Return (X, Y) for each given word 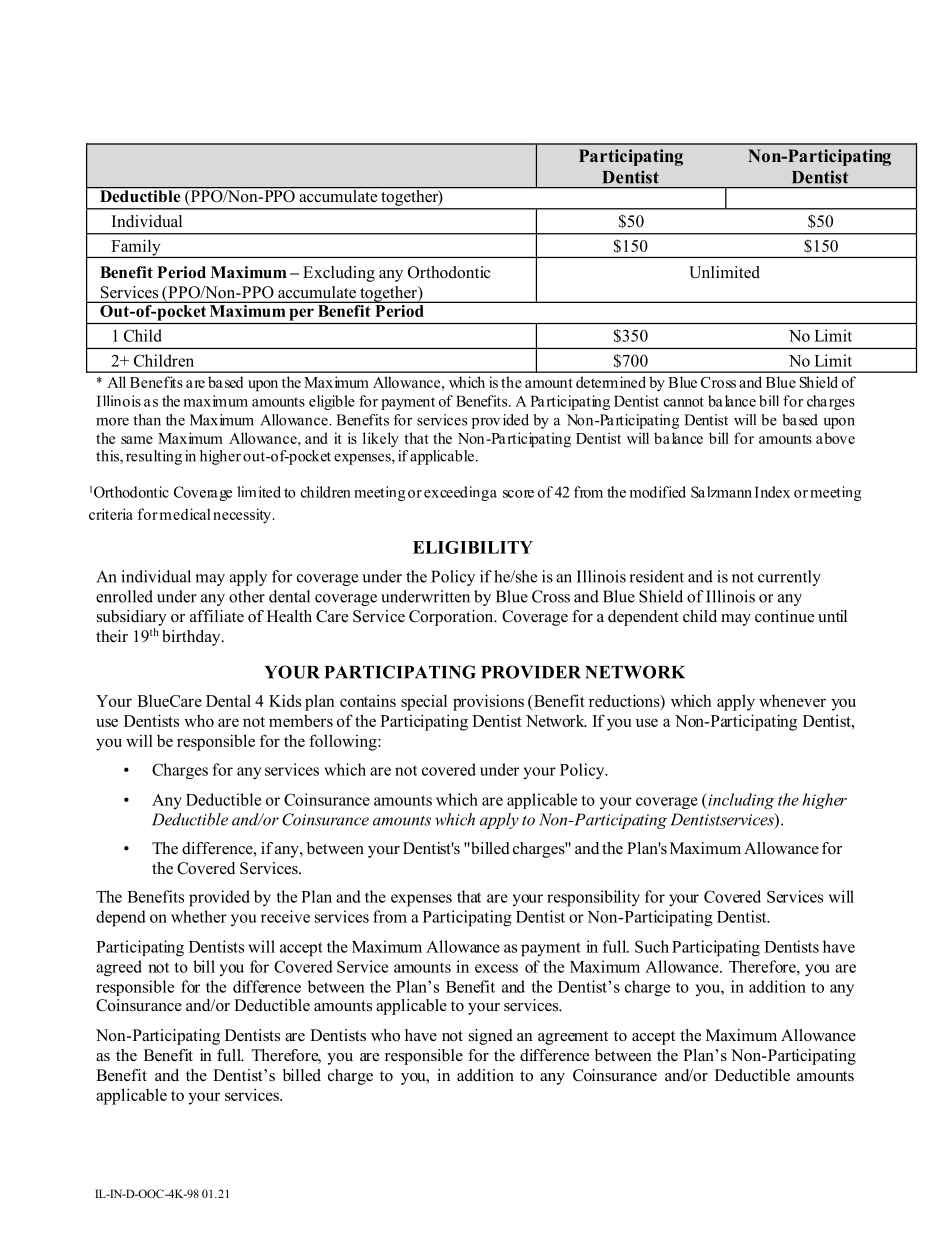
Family (136, 248)
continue (784, 616)
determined (611, 382)
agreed (119, 968)
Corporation (452, 618)
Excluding (339, 274)
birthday (192, 638)
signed (491, 1037)
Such (652, 946)
